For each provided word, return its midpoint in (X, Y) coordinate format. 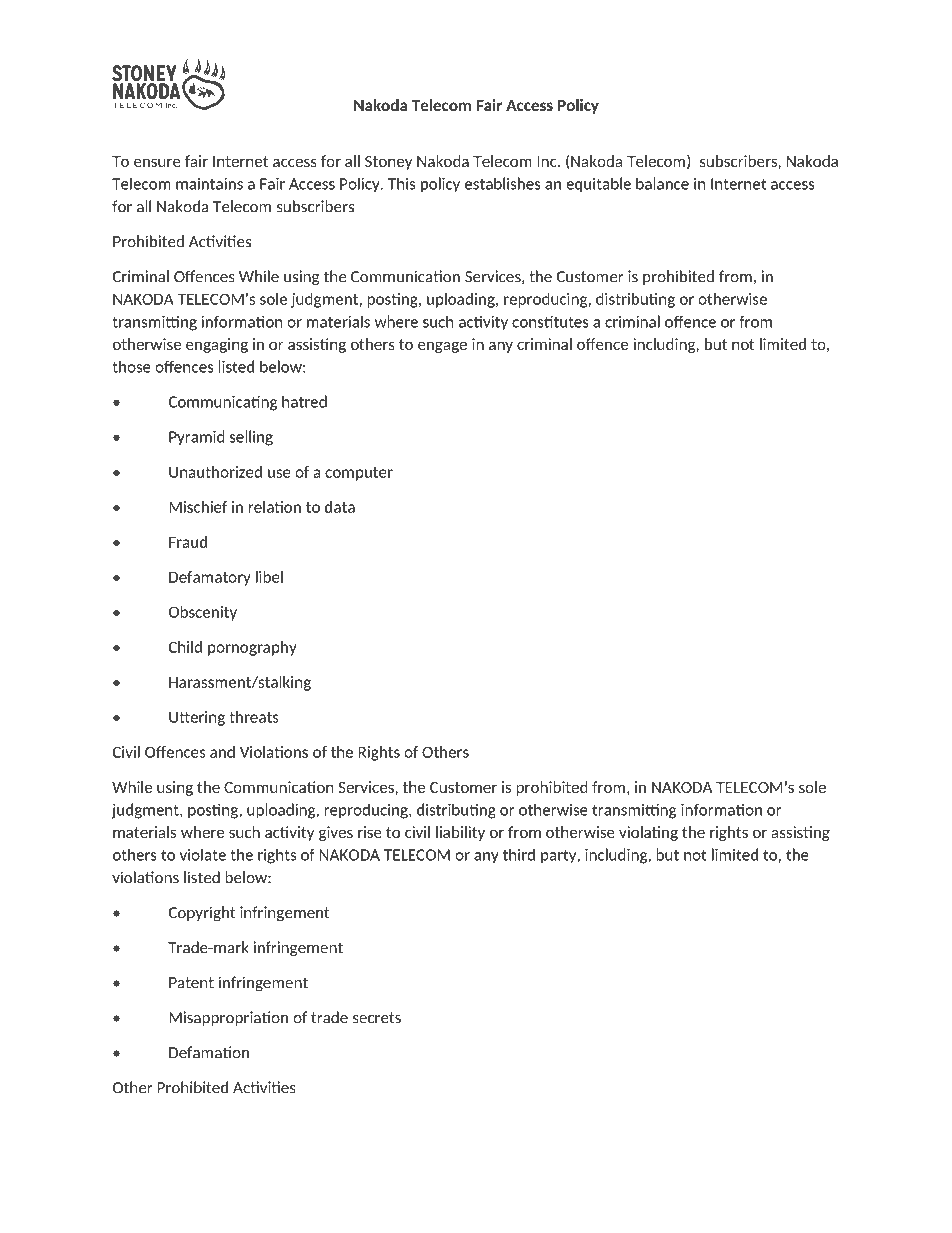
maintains (209, 183)
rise (370, 832)
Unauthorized (215, 472)
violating (648, 833)
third (519, 854)
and (222, 752)
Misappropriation (228, 1018)
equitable (598, 185)
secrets (377, 1018)
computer (359, 474)
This (401, 183)
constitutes (550, 321)
